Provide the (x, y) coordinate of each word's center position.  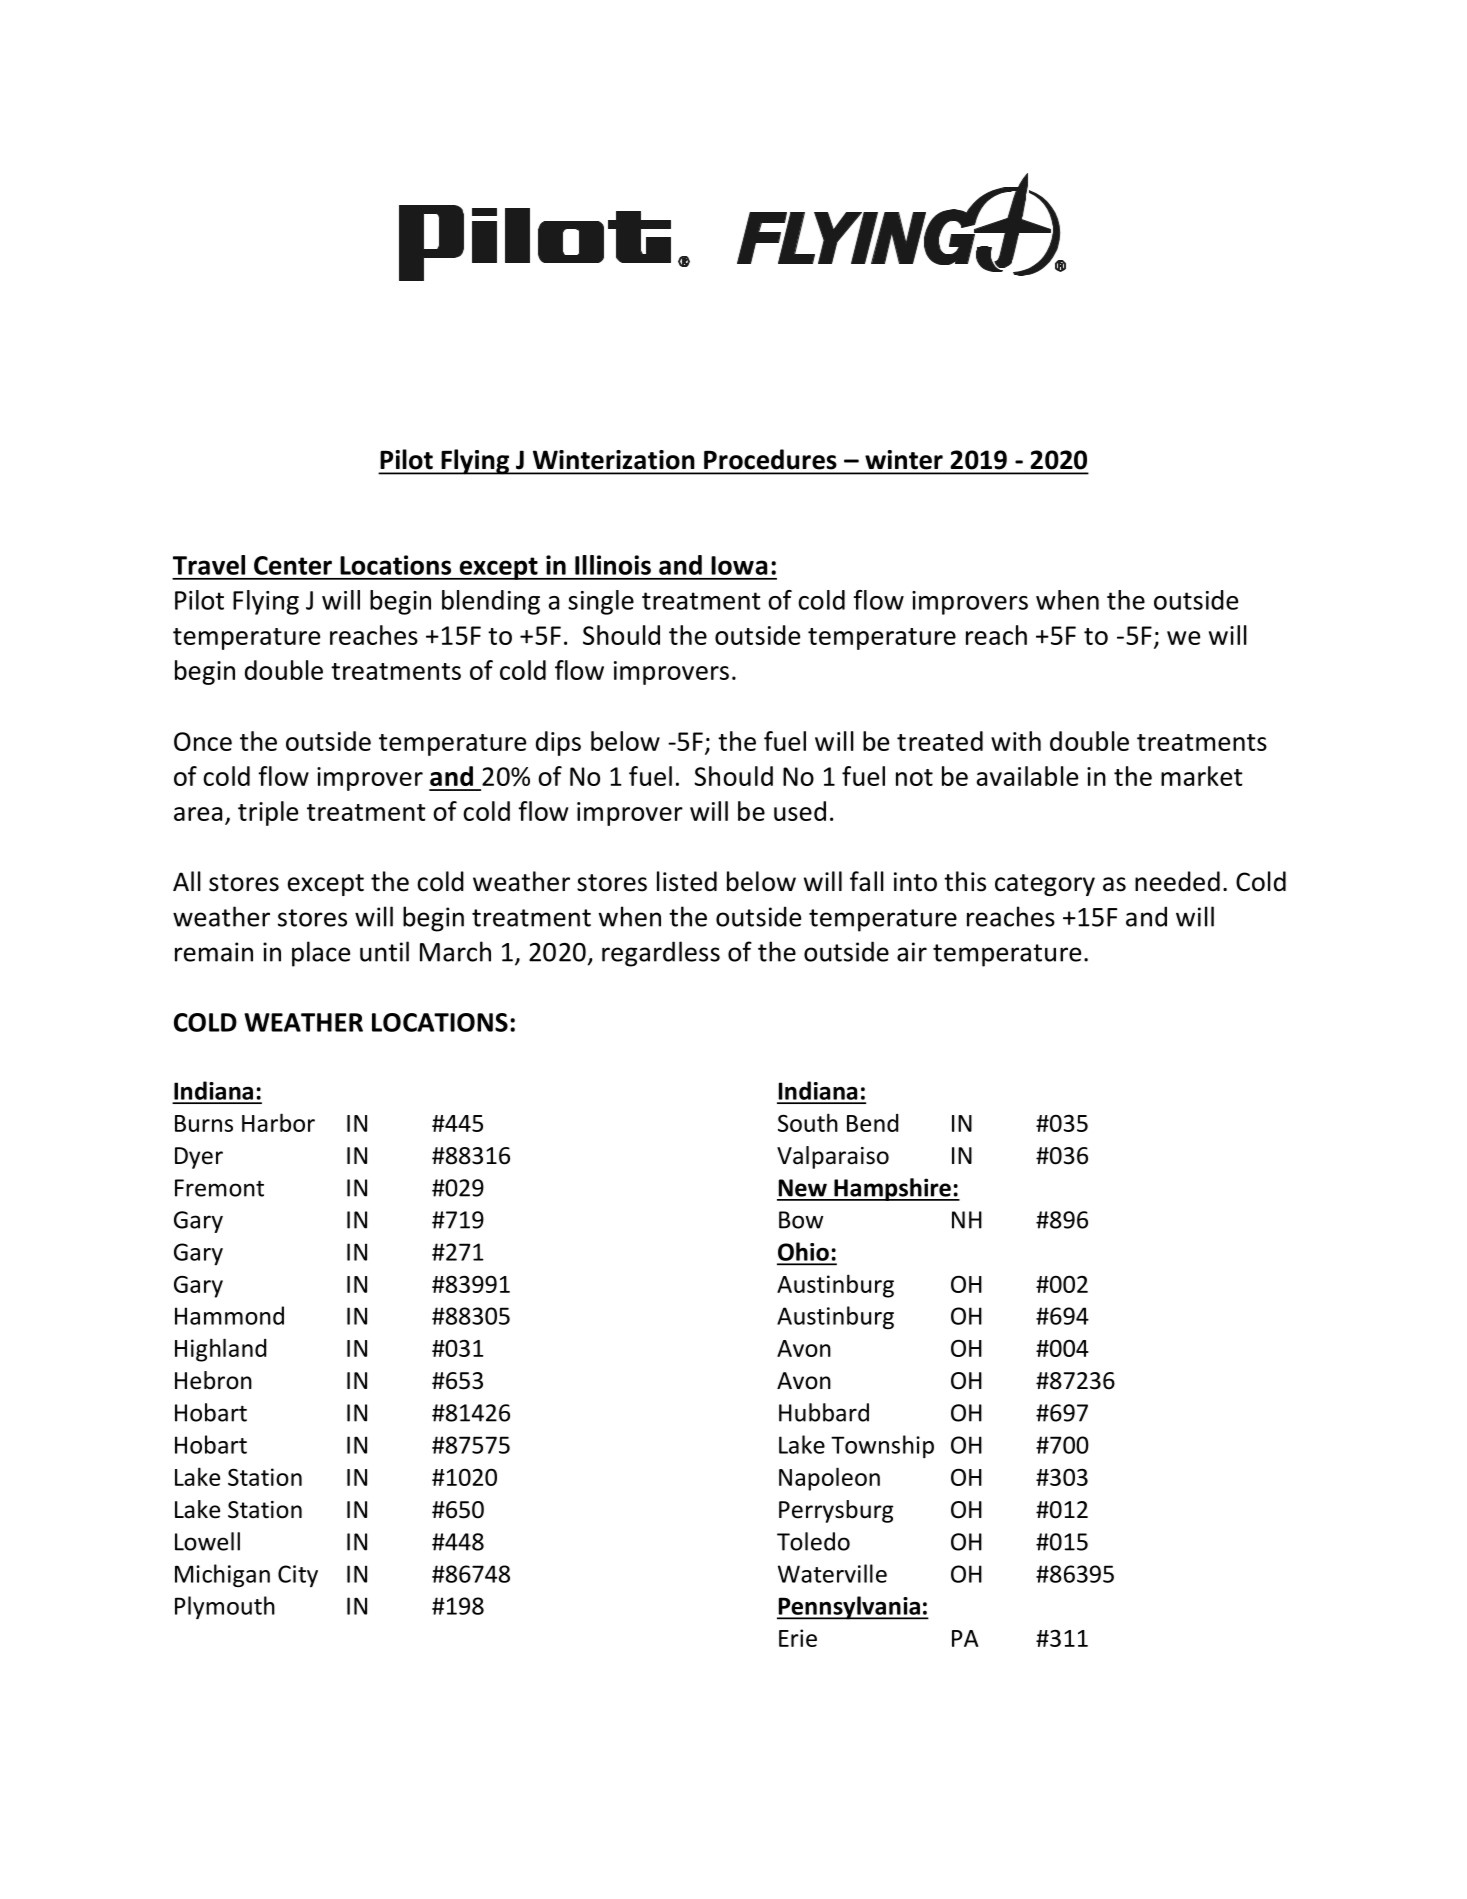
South (808, 1122)
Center (293, 565)
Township (882, 1446)
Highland (220, 1350)
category (1045, 885)
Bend (872, 1123)
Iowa (739, 565)
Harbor (278, 1122)
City (298, 1576)
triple (268, 813)
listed (687, 881)
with (1016, 741)
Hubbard (824, 1412)
